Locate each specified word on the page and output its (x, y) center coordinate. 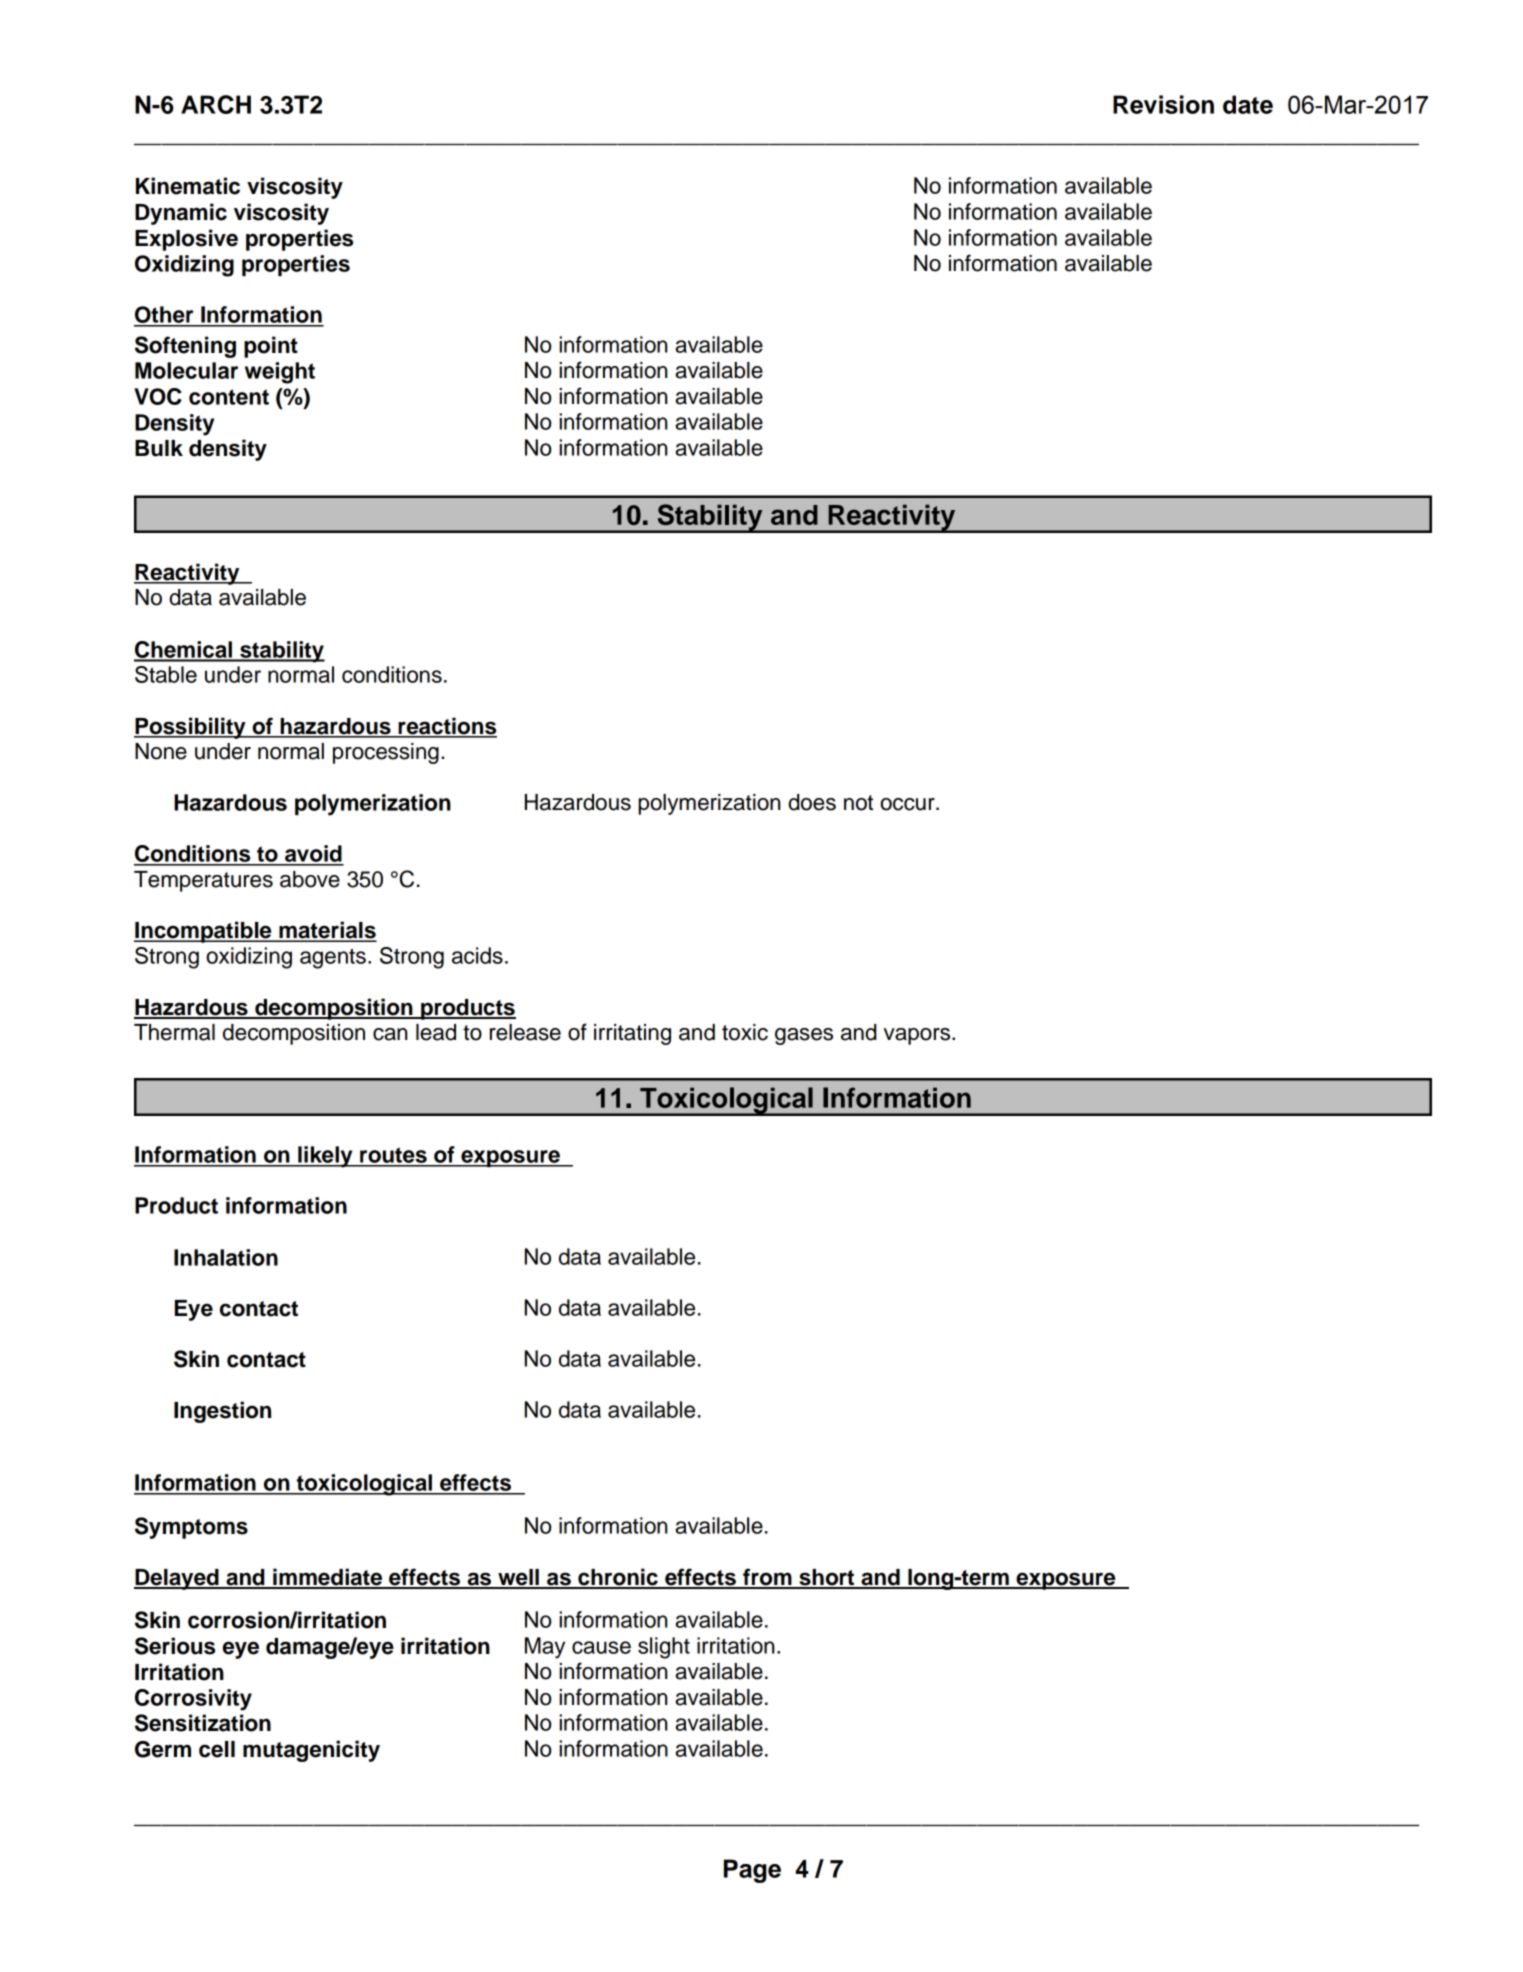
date (1248, 104)
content (229, 397)
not (858, 803)
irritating (632, 1034)
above (310, 879)
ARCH (216, 104)
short (827, 1578)
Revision (1163, 104)
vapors (918, 1036)
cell (217, 1749)
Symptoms (191, 1528)
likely (325, 1157)
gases (804, 1036)
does (812, 802)
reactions (446, 727)
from (767, 1578)
